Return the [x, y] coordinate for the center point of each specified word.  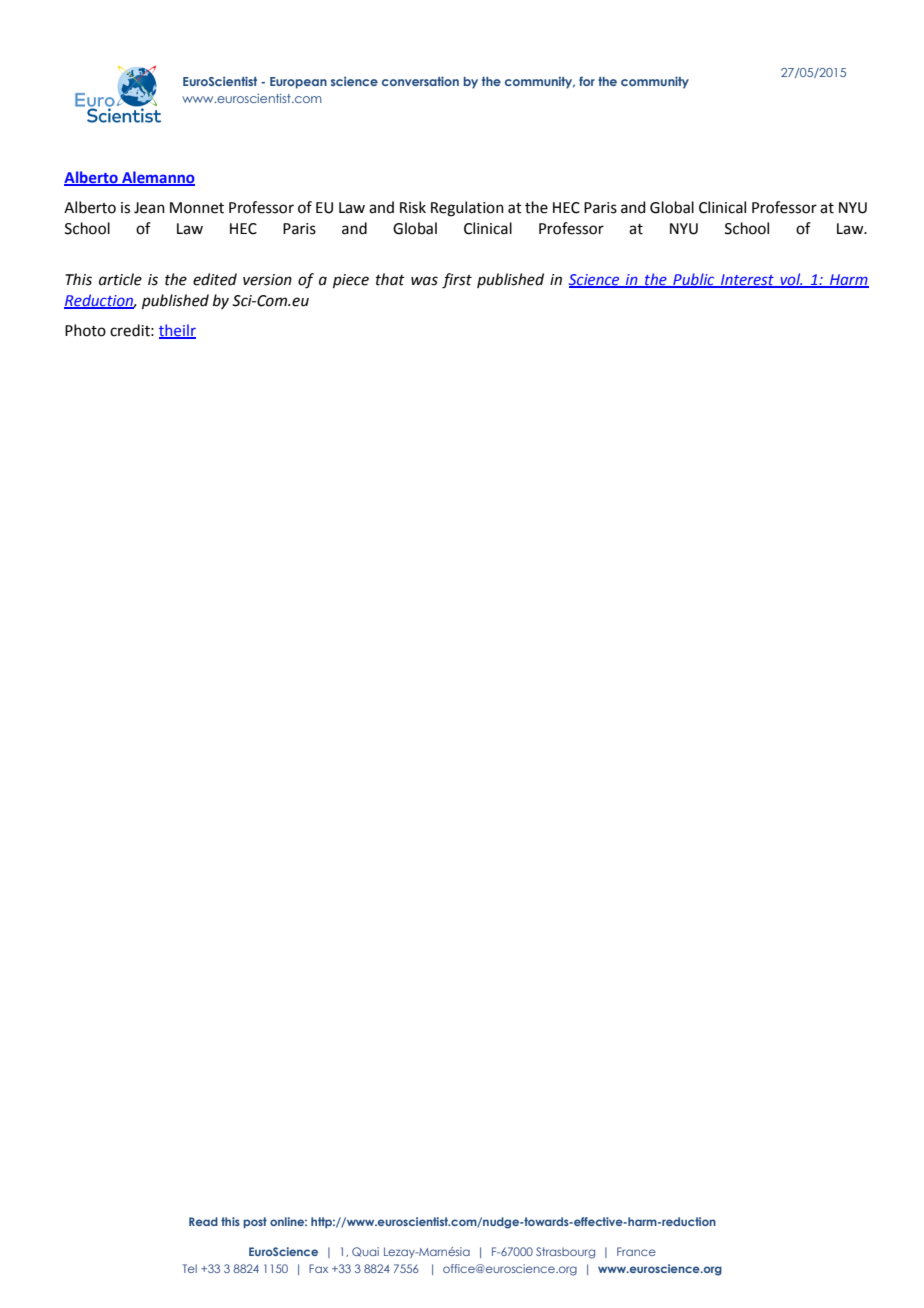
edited [215, 279]
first [457, 281]
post [255, 1222]
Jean [149, 208]
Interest [747, 280]
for [587, 81]
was [424, 281]
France [636, 1251]
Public [694, 280]
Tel [190, 1268]
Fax [318, 1268]
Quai [365, 1252]
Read [203, 1221]
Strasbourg [565, 1253]
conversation [420, 81]
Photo [85, 330]
